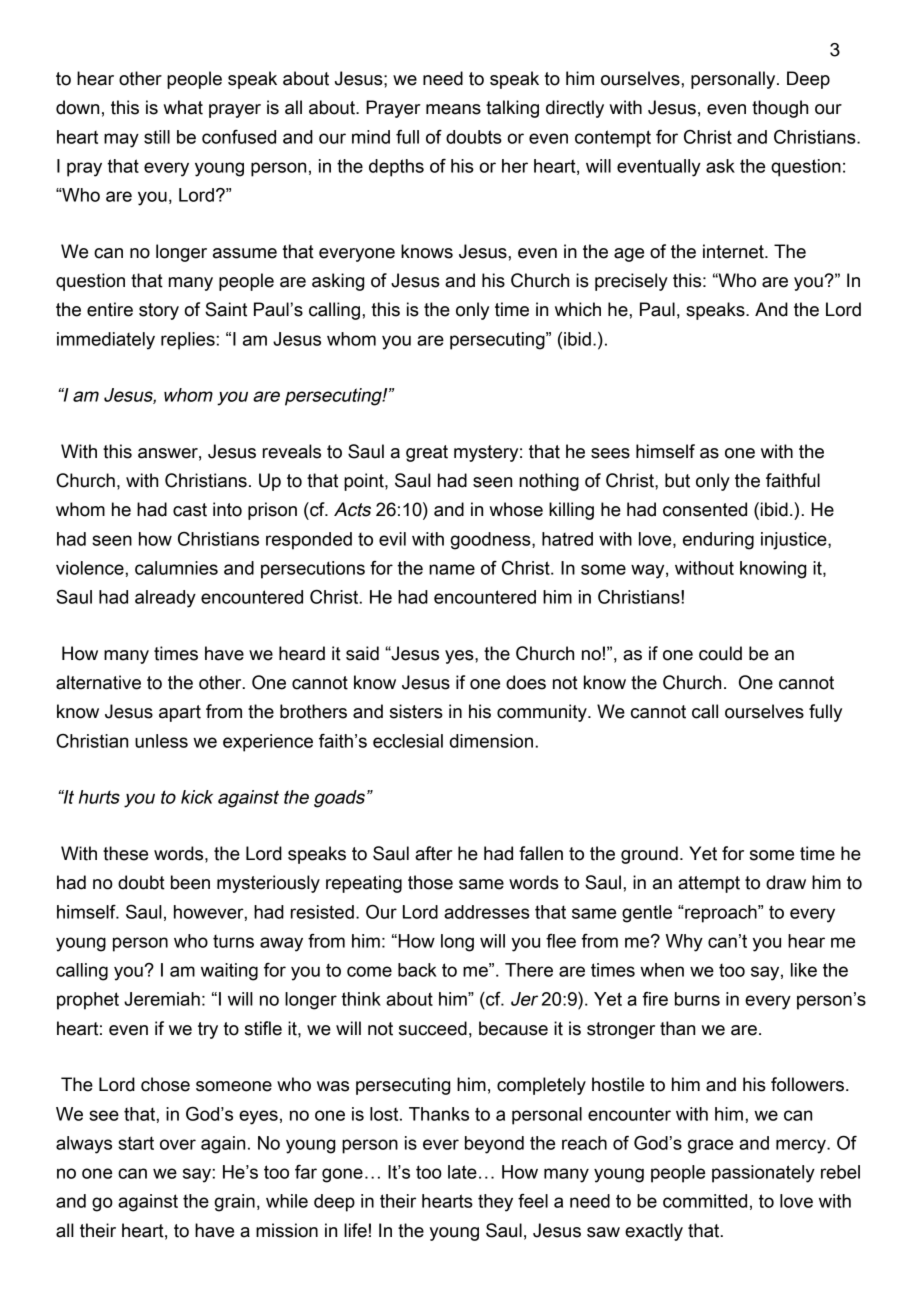 Image resolution: width=924 pixels, height=1308 pixels. I want to click on still, so click(157, 137).
